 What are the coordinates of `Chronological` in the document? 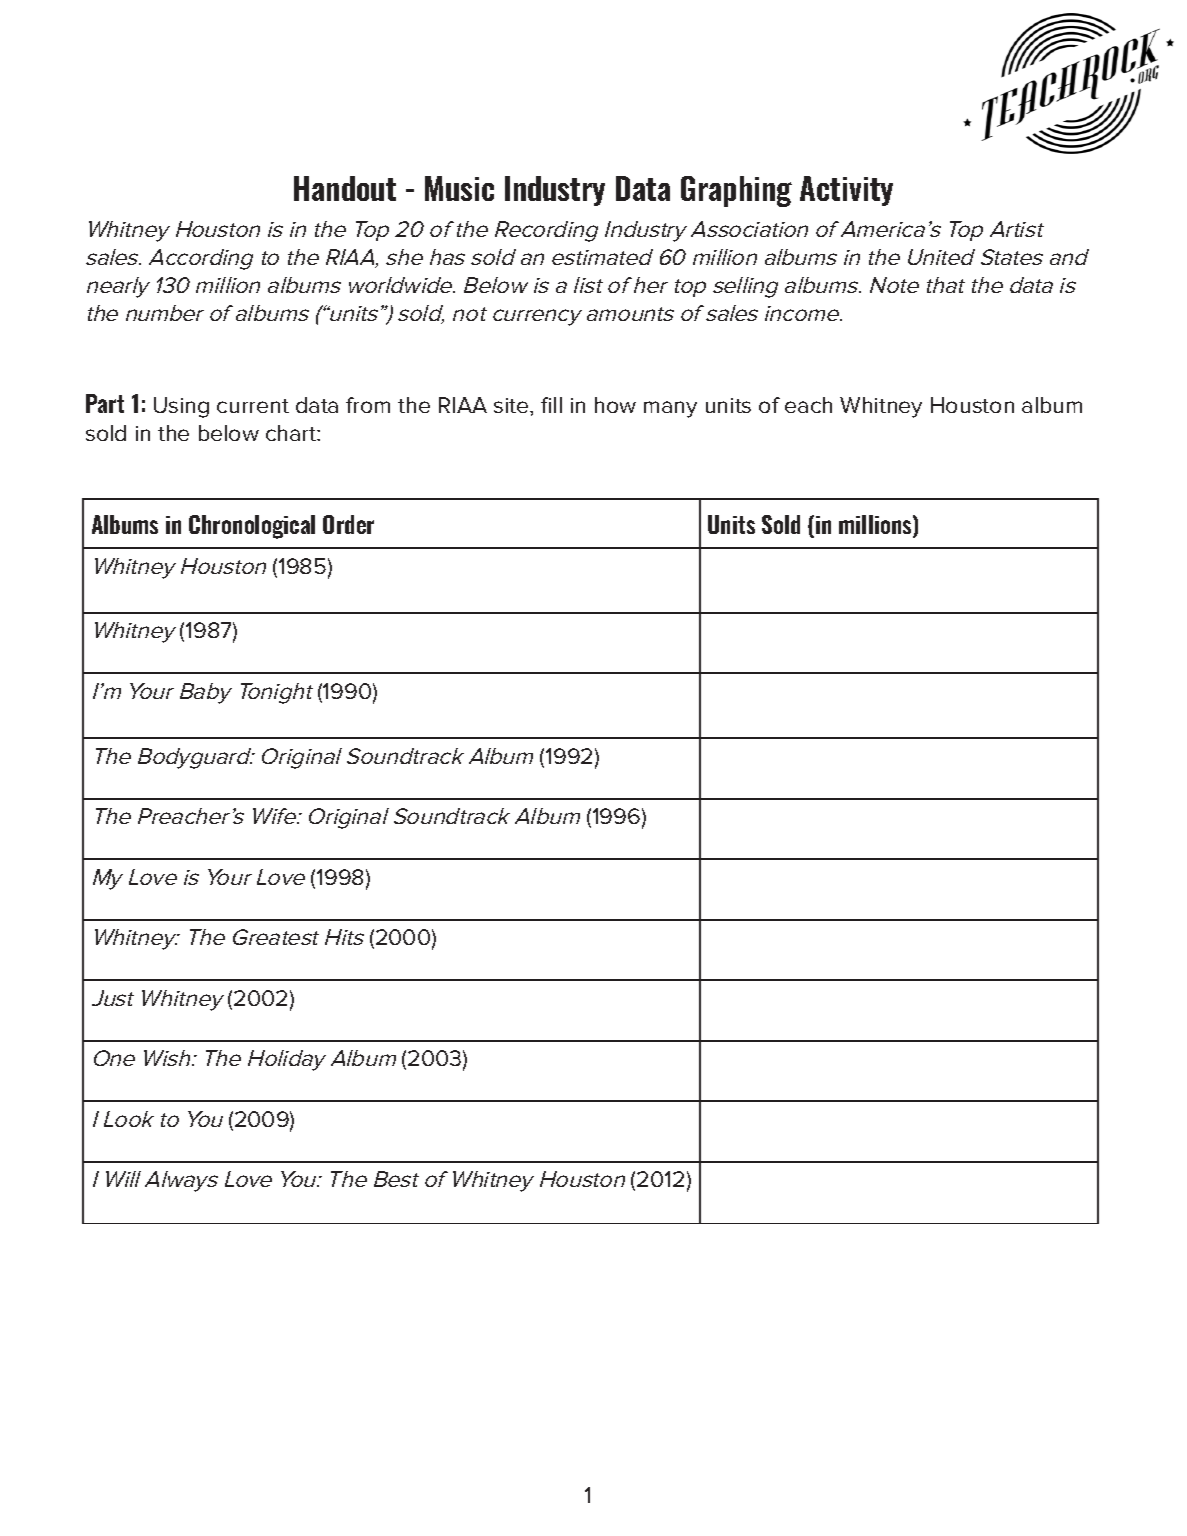 It's located at (252, 527).
